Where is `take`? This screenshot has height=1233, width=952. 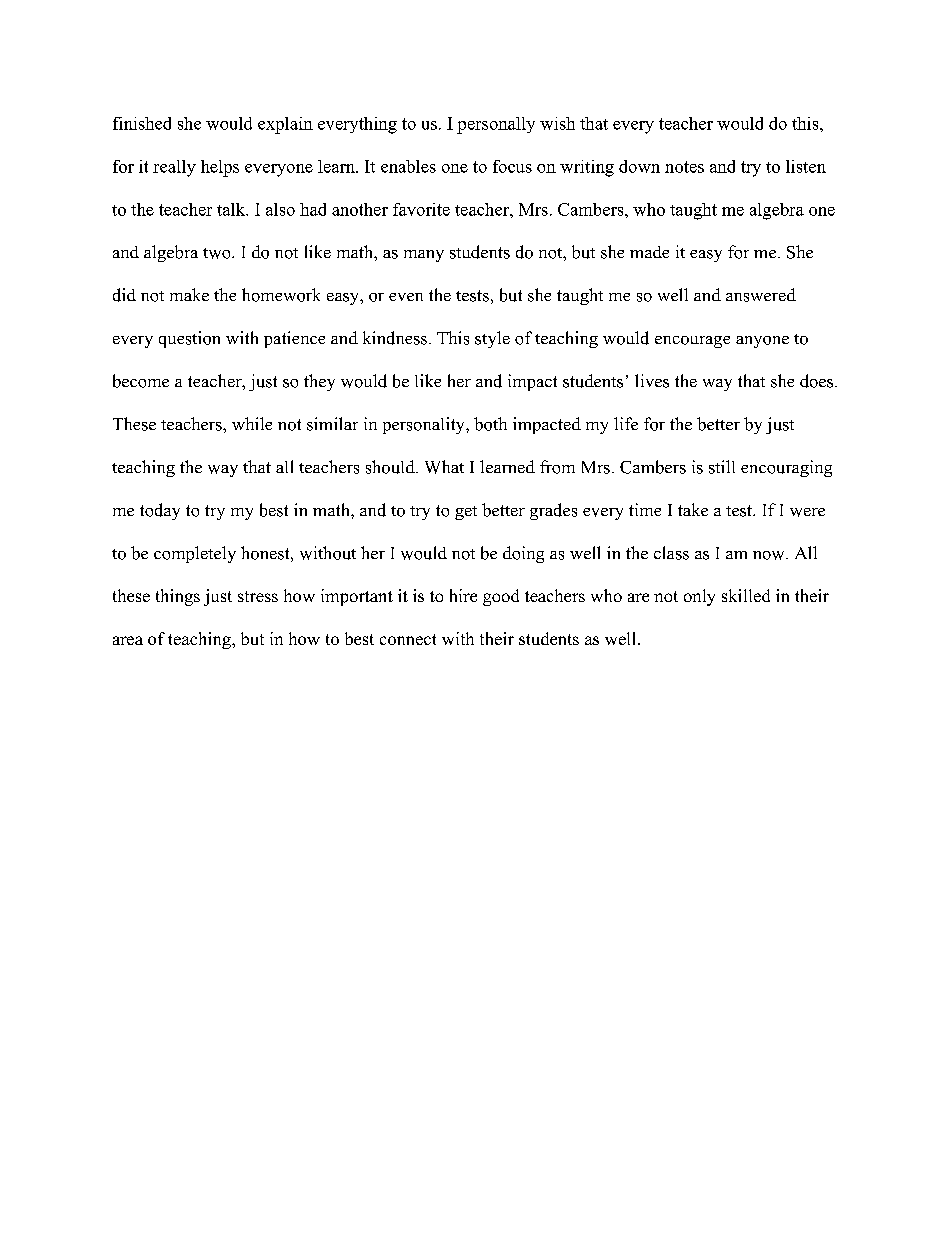 take is located at coordinates (693, 509).
